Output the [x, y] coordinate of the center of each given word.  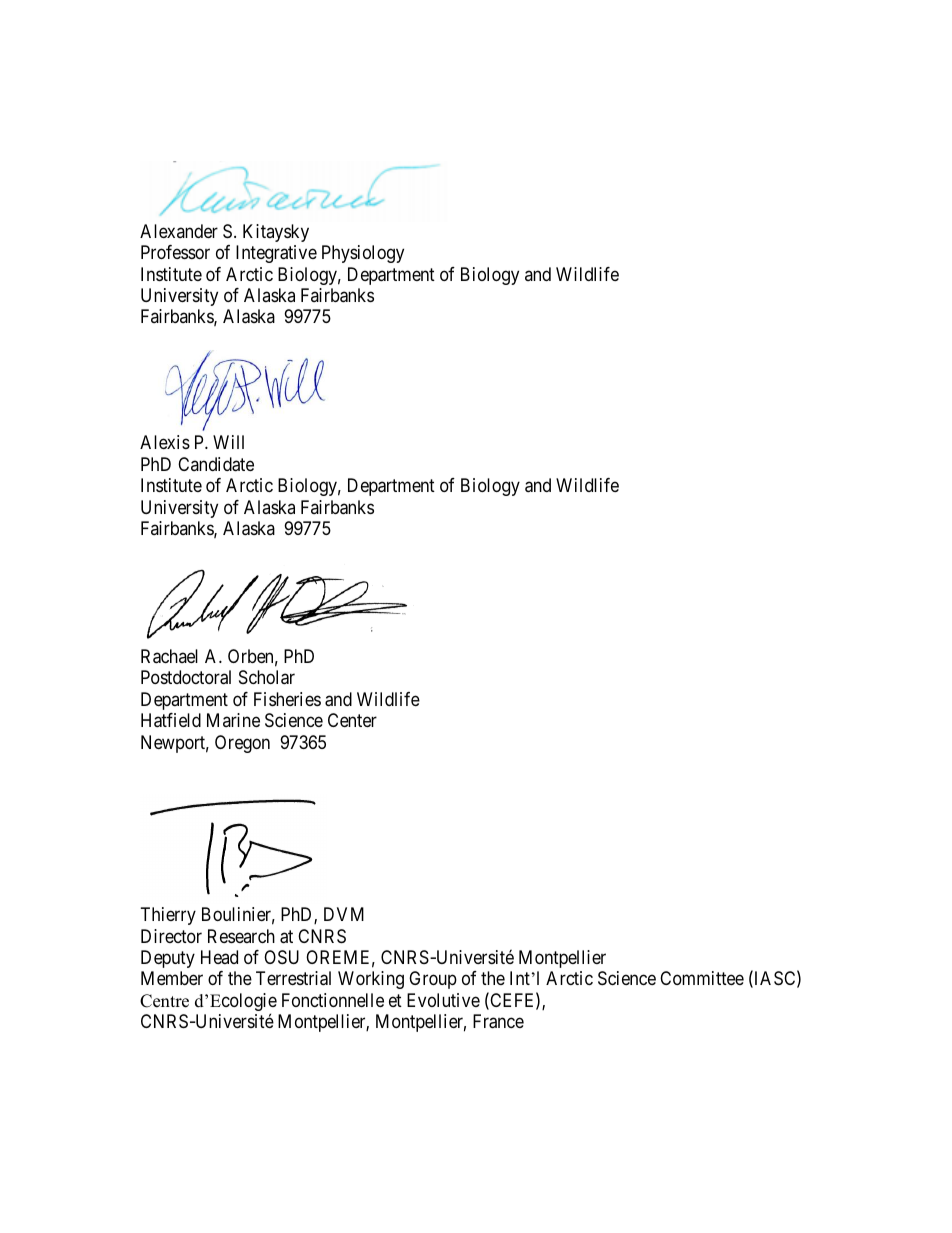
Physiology [363, 254]
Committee [702, 978]
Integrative [276, 254]
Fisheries [287, 699]
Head [219, 957]
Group [433, 980]
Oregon [242, 744]
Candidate [216, 464]
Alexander [179, 231]
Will [228, 442]
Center [352, 720]
